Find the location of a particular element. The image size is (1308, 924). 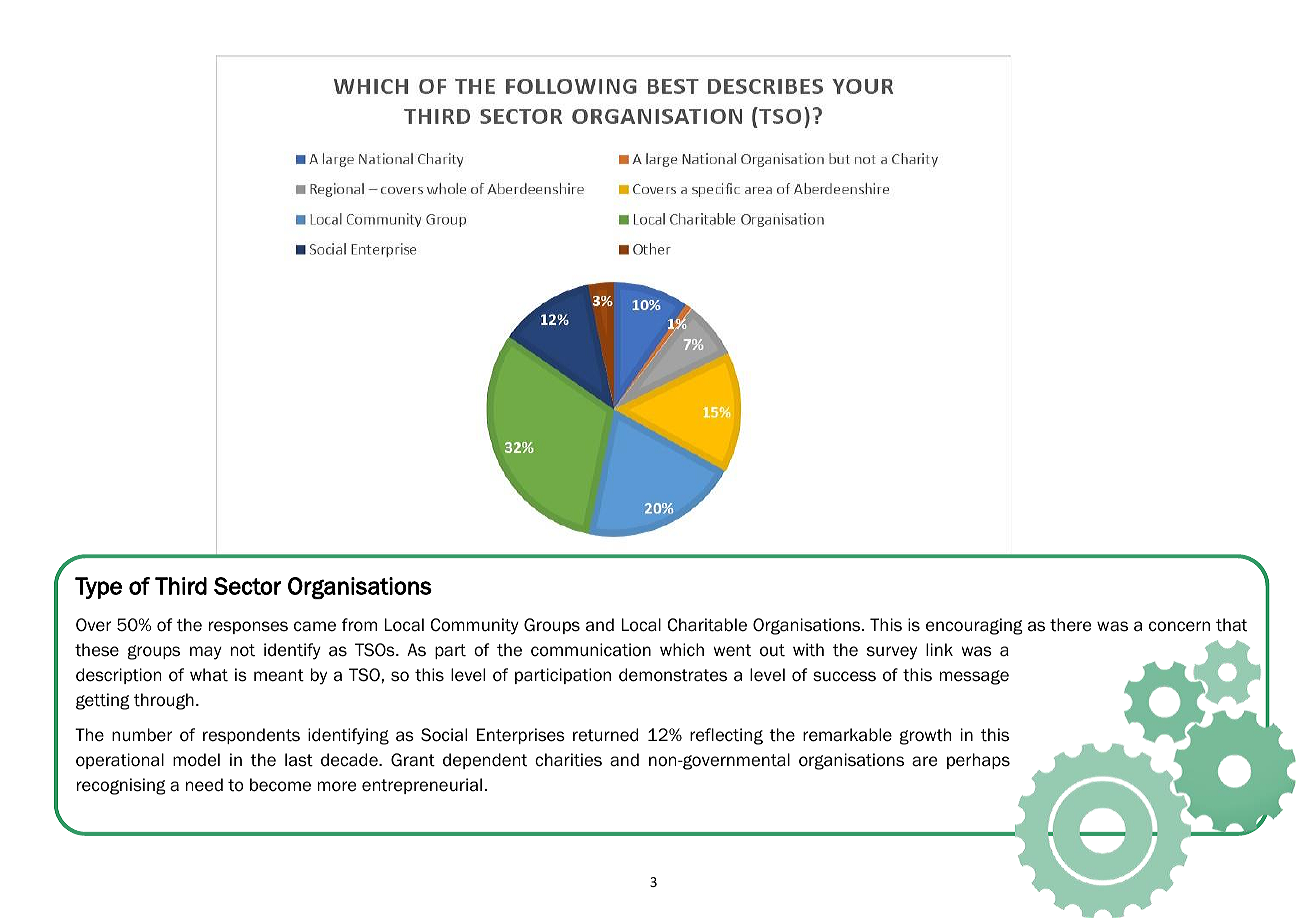

perhaps is located at coordinates (978, 761).
